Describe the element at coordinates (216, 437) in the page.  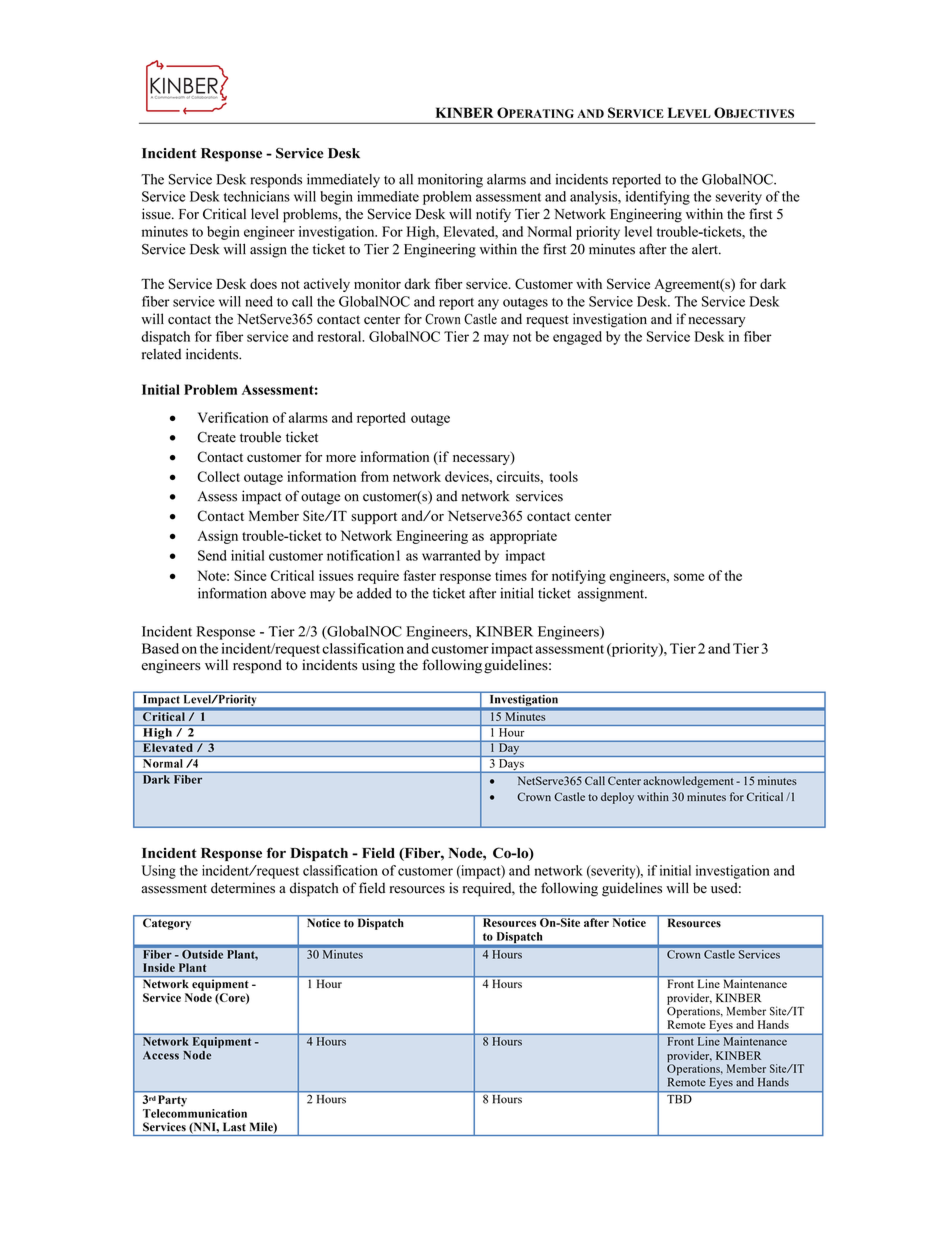
I see `Create` at that location.
